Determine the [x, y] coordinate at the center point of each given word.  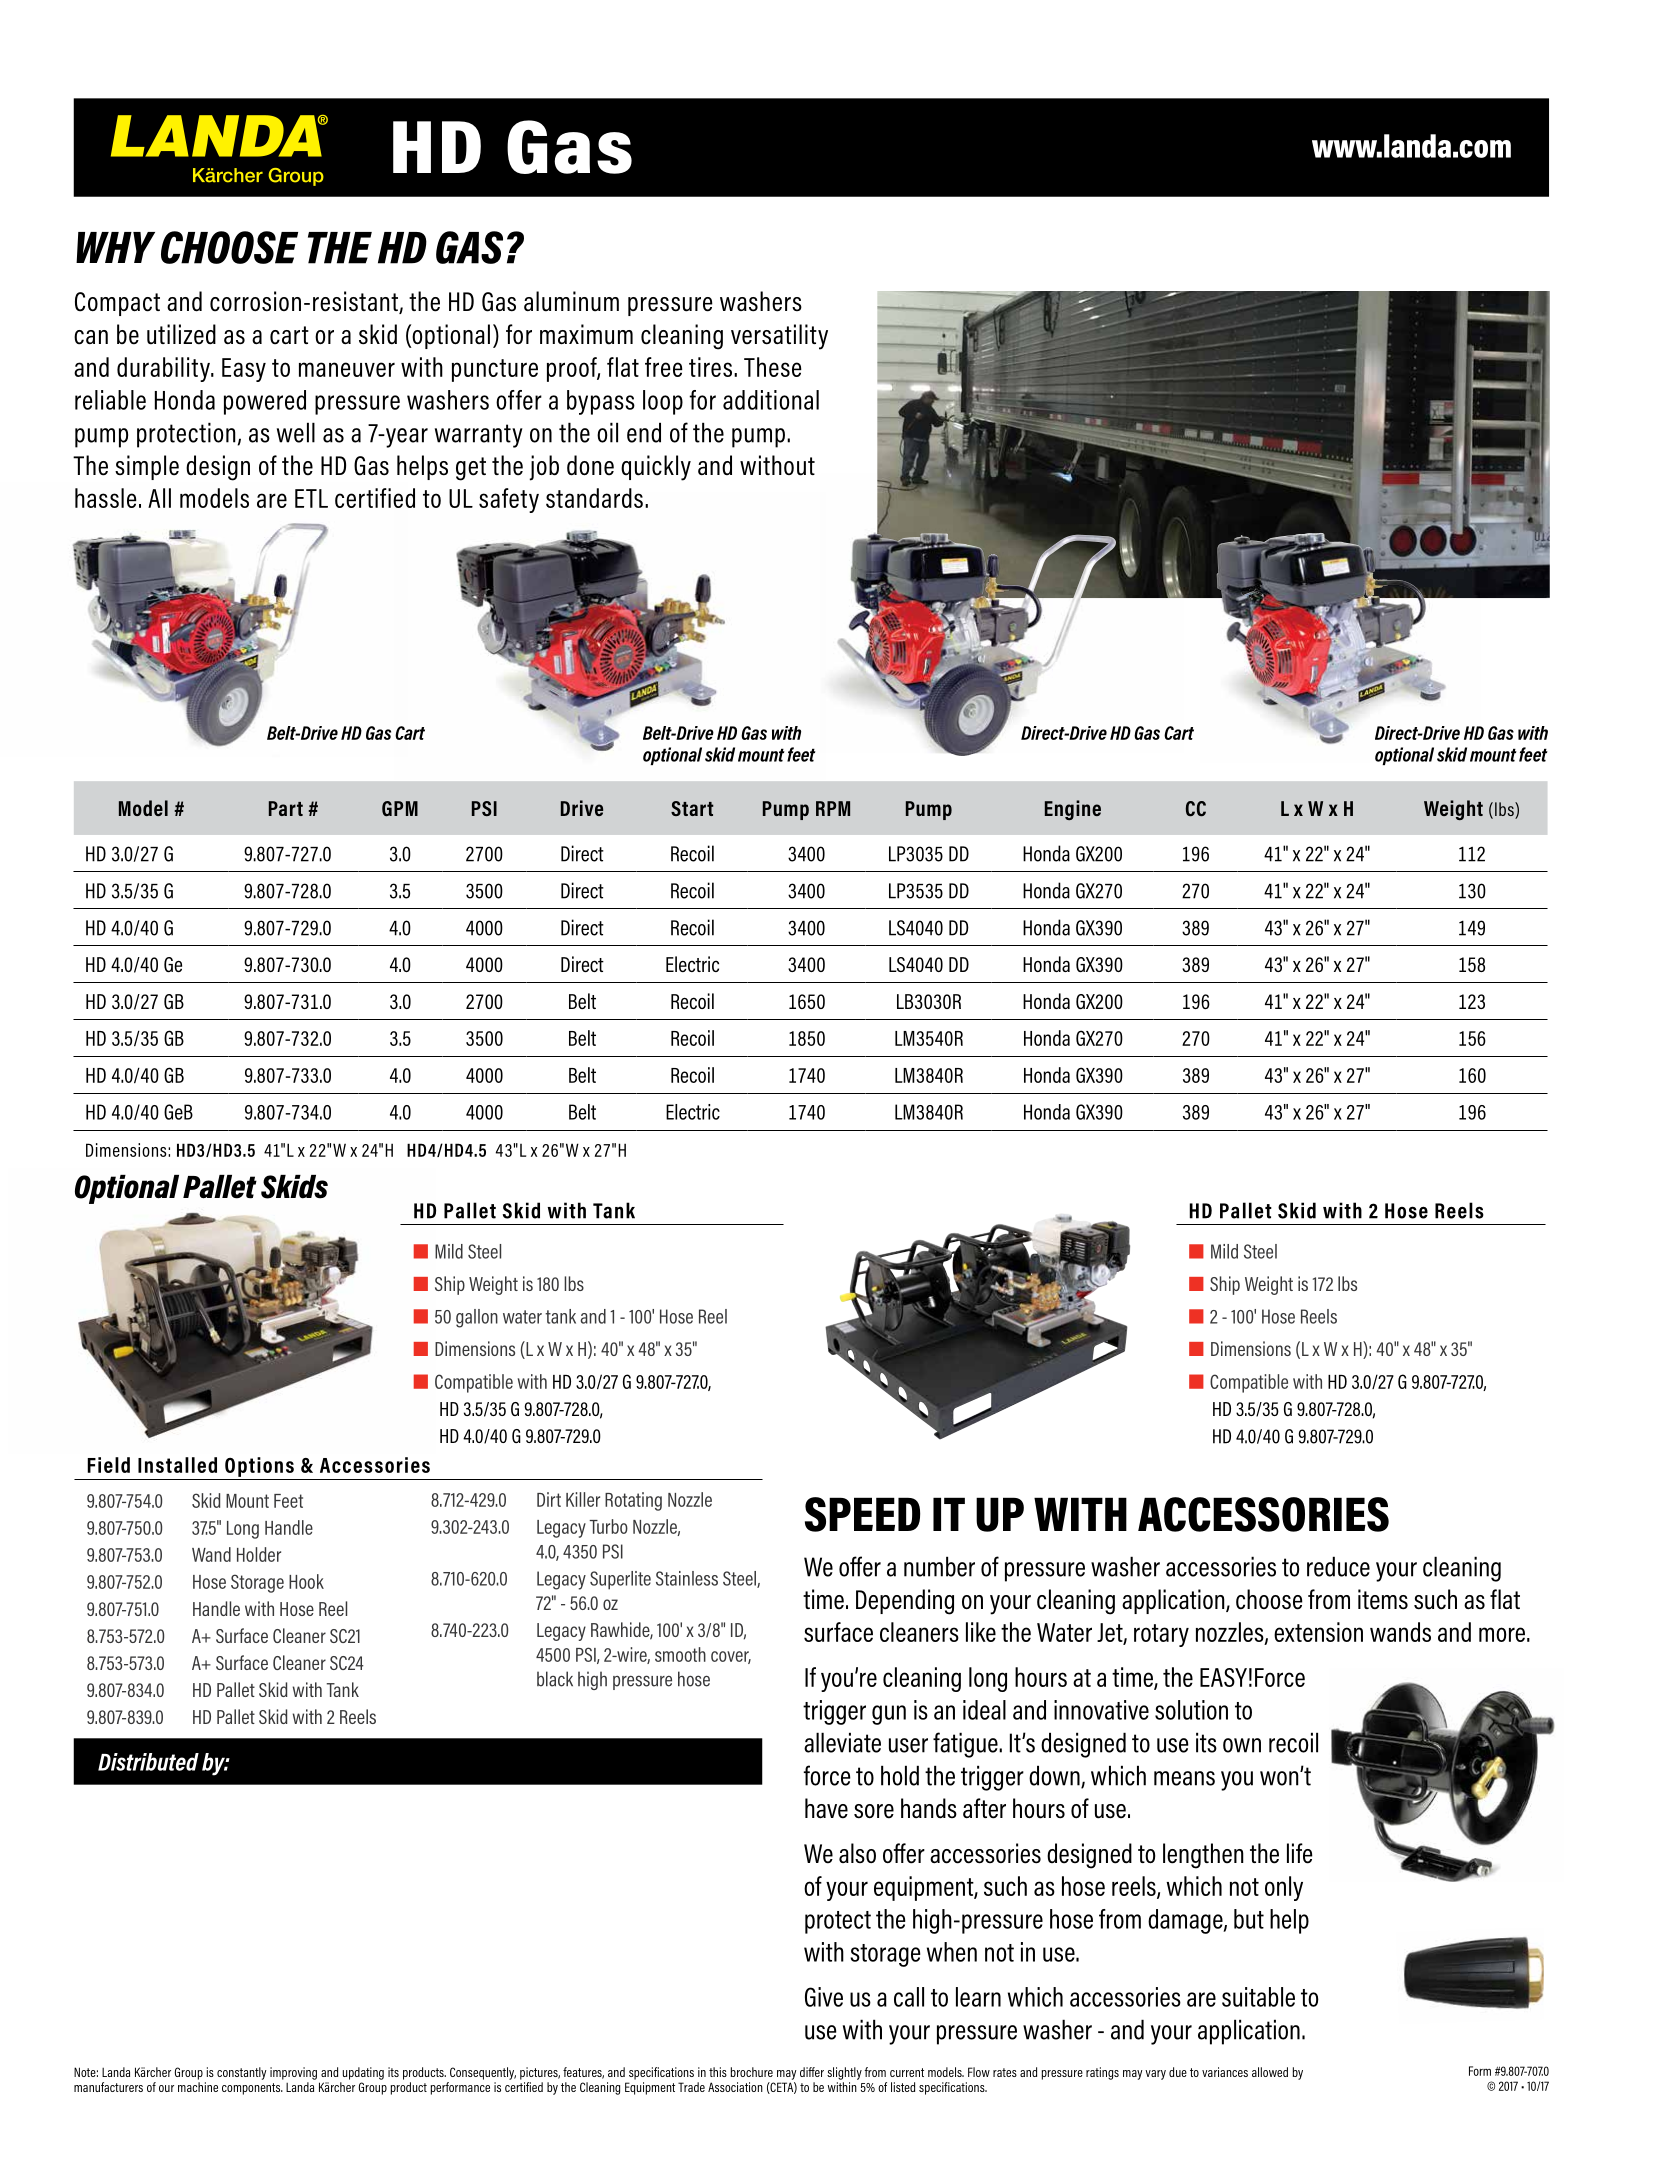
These [773, 367]
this [718, 2072]
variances [1225, 2072]
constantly [242, 2073]
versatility [779, 337]
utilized [181, 334]
